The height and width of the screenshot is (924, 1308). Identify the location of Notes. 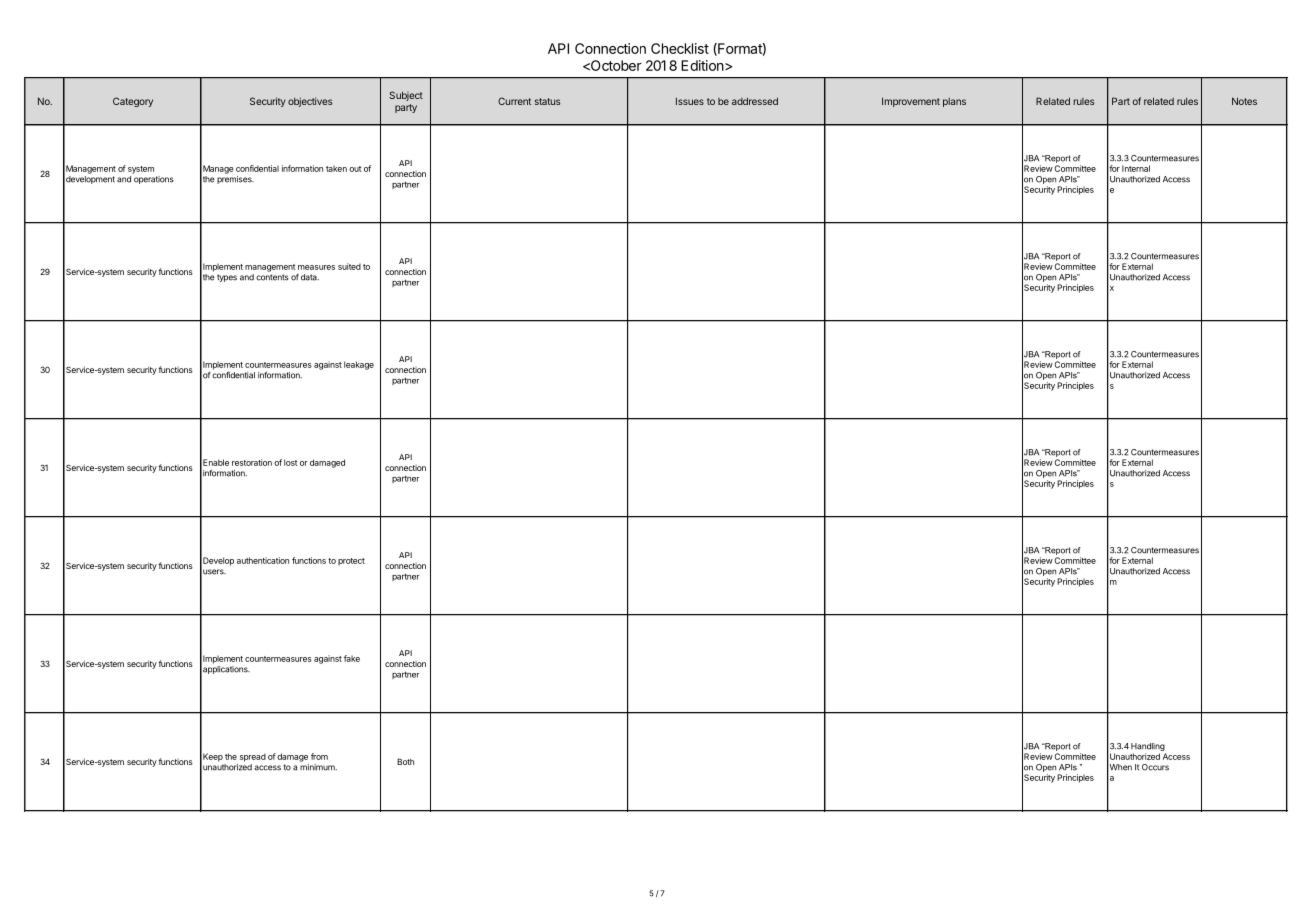
(1244, 101).
